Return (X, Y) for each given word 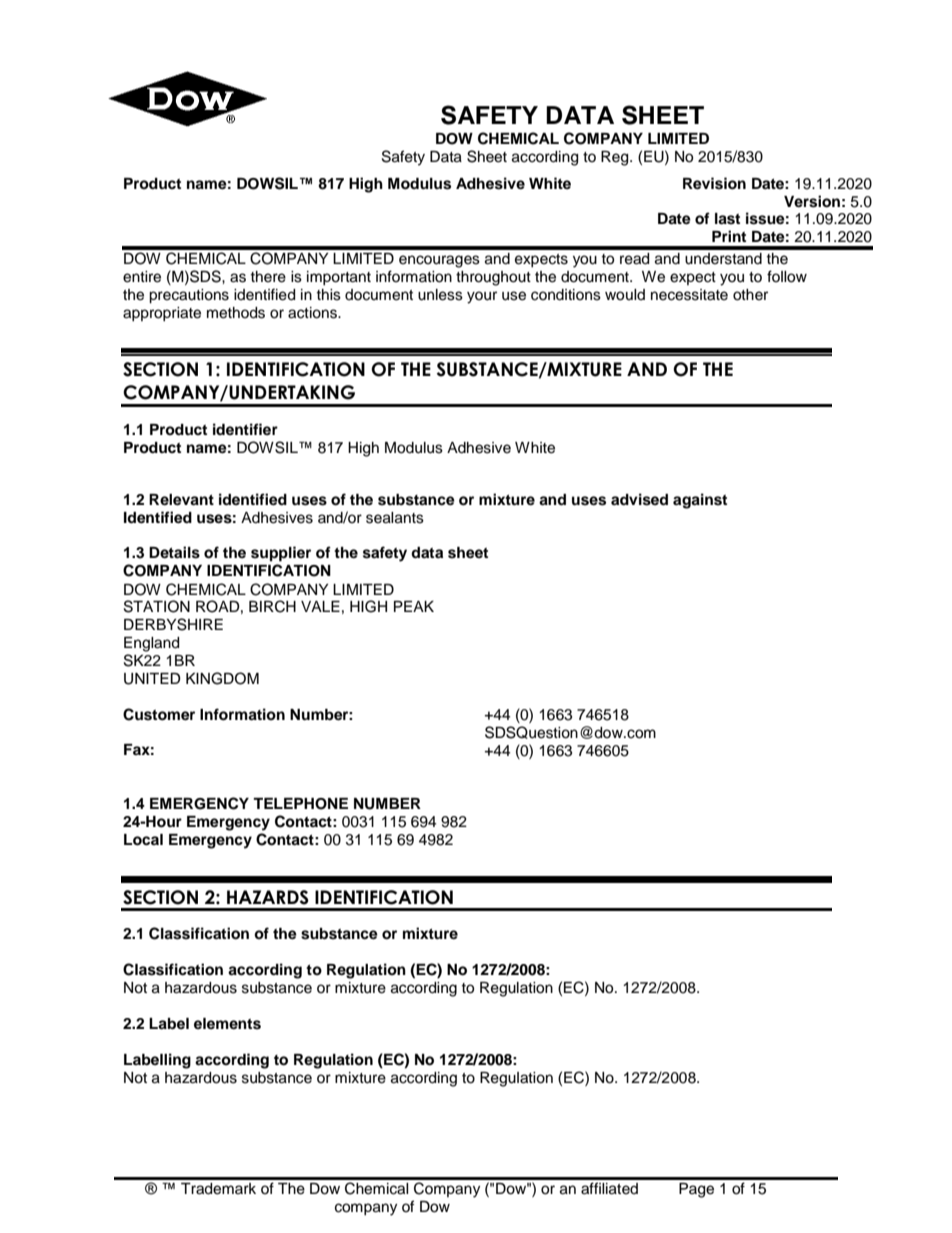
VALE (320, 606)
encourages (439, 261)
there (268, 277)
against (700, 501)
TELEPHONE (300, 804)
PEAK (414, 606)
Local (143, 840)
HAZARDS (268, 897)
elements (227, 1024)
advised (639, 499)
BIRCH (272, 606)
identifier (245, 429)
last (727, 219)
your (482, 297)
